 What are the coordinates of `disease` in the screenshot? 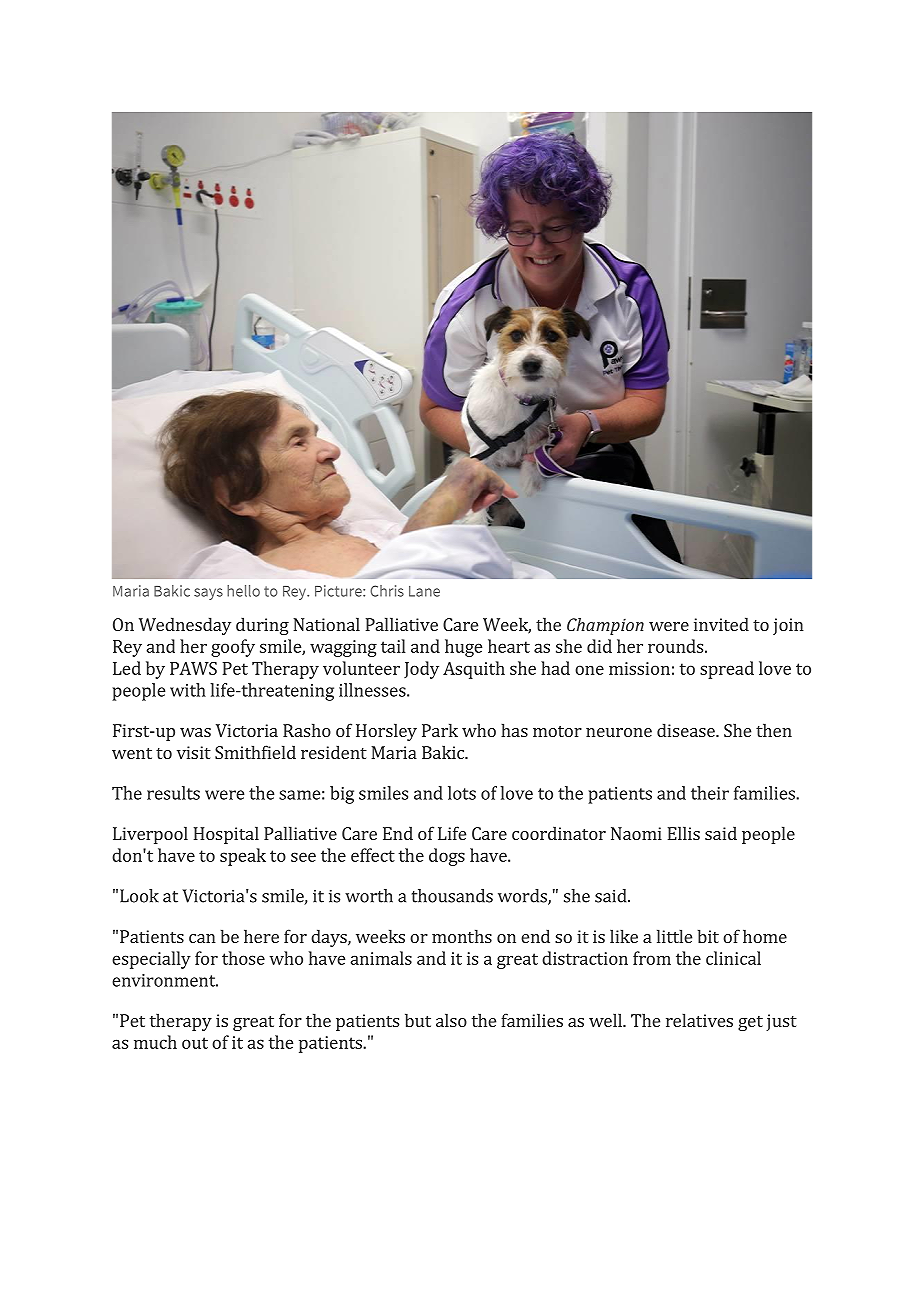 It's located at (687, 730).
